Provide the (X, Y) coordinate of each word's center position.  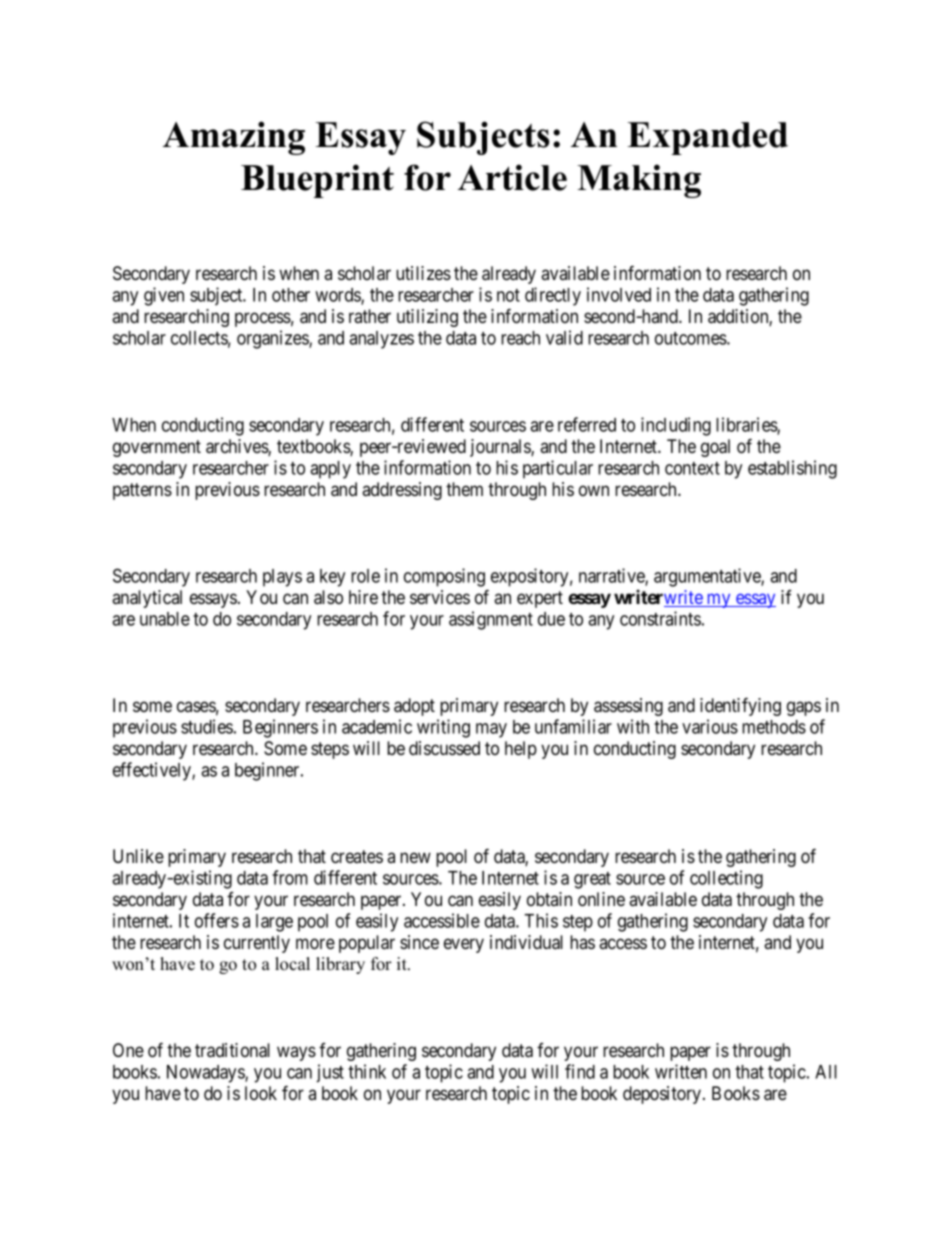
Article (512, 177)
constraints (660, 618)
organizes (273, 339)
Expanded (708, 138)
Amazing (234, 138)
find (580, 1071)
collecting (726, 879)
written (681, 1071)
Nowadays (206, 1074)
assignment (491, 620)
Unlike (138, 856)
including (676, 426)
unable (165, 619)
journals (501, 448)
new (415, 857)
